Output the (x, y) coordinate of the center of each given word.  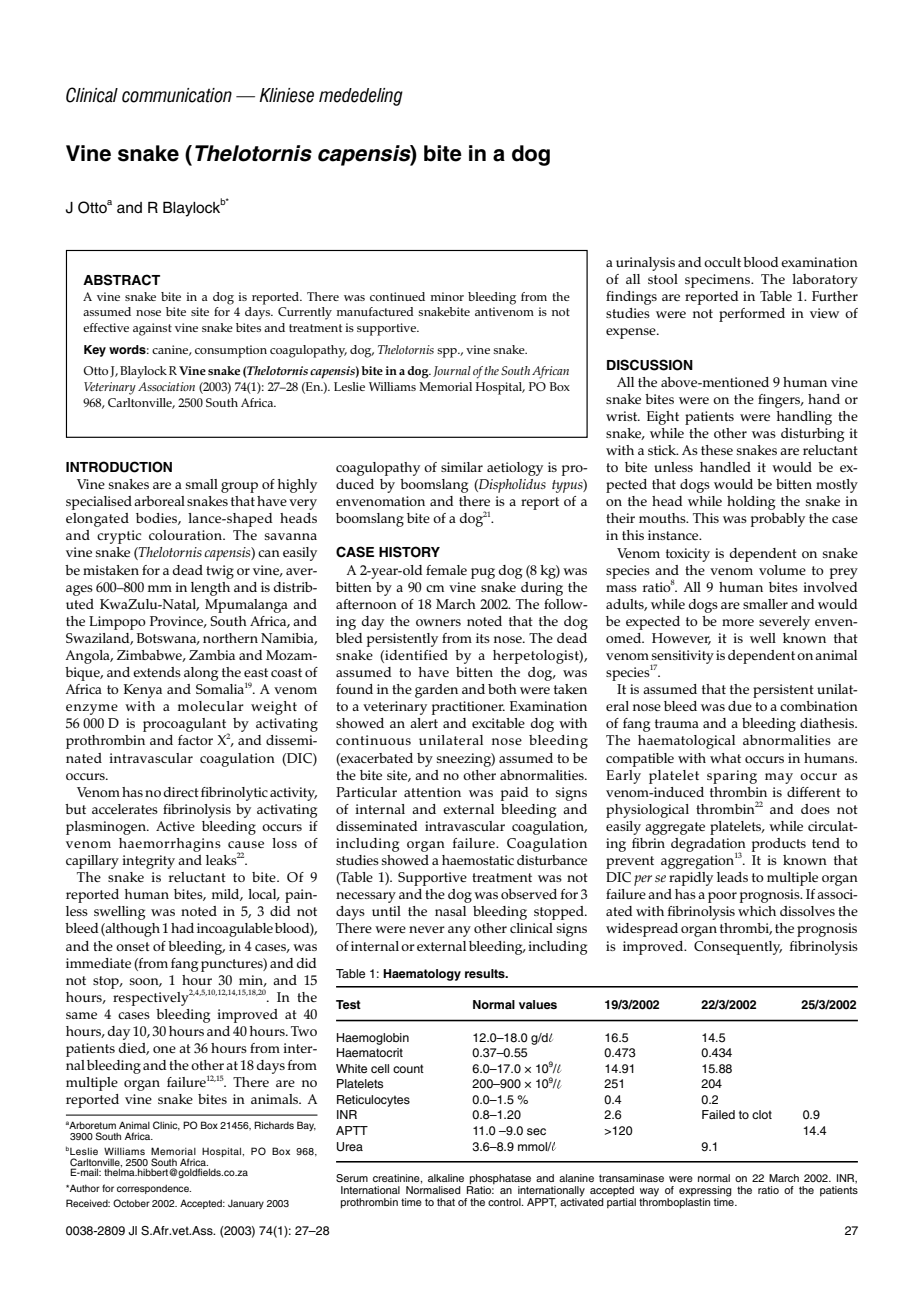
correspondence (154, 1189)
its (483, 638)
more (738, 622)
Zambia (212, 655)
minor (447, 296)
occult (722, 262)
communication (177, 95)
